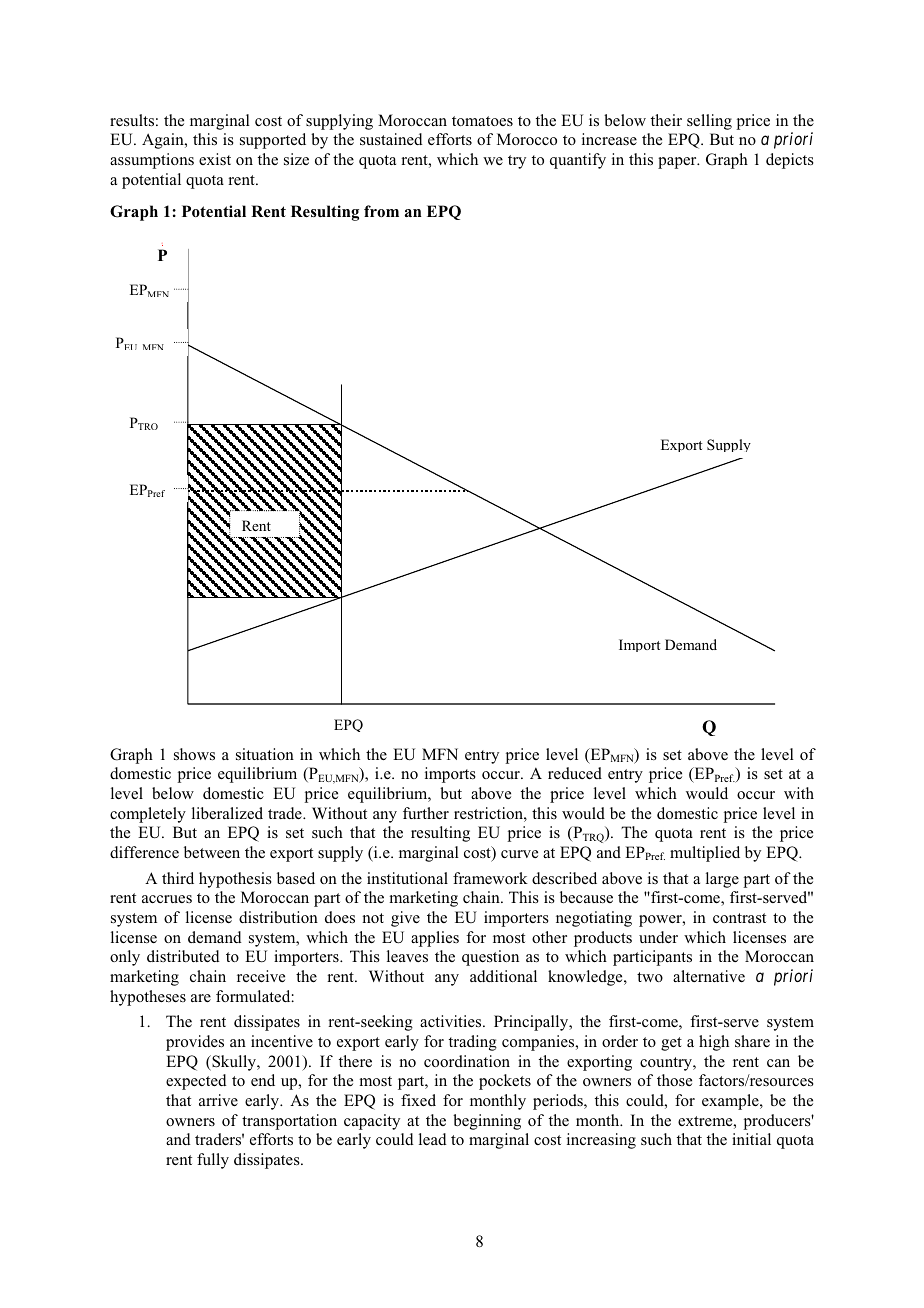 The image size is (924, 1308). What do you see at coordinates (678, 163) in the document?
I see `paper` at bounding box center [678, 163].
